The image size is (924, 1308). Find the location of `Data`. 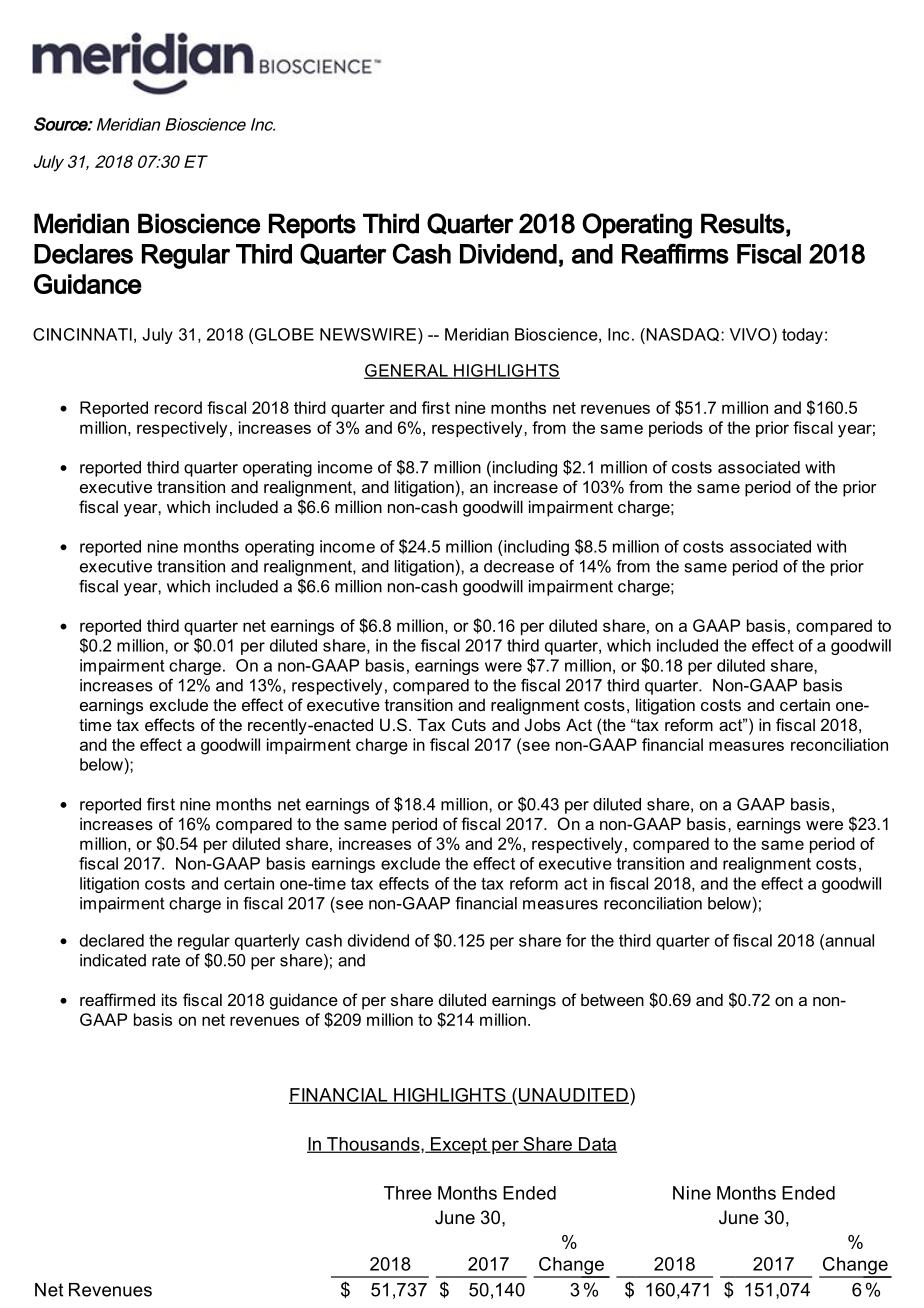

Data is located at coordinates (596, 1145).
